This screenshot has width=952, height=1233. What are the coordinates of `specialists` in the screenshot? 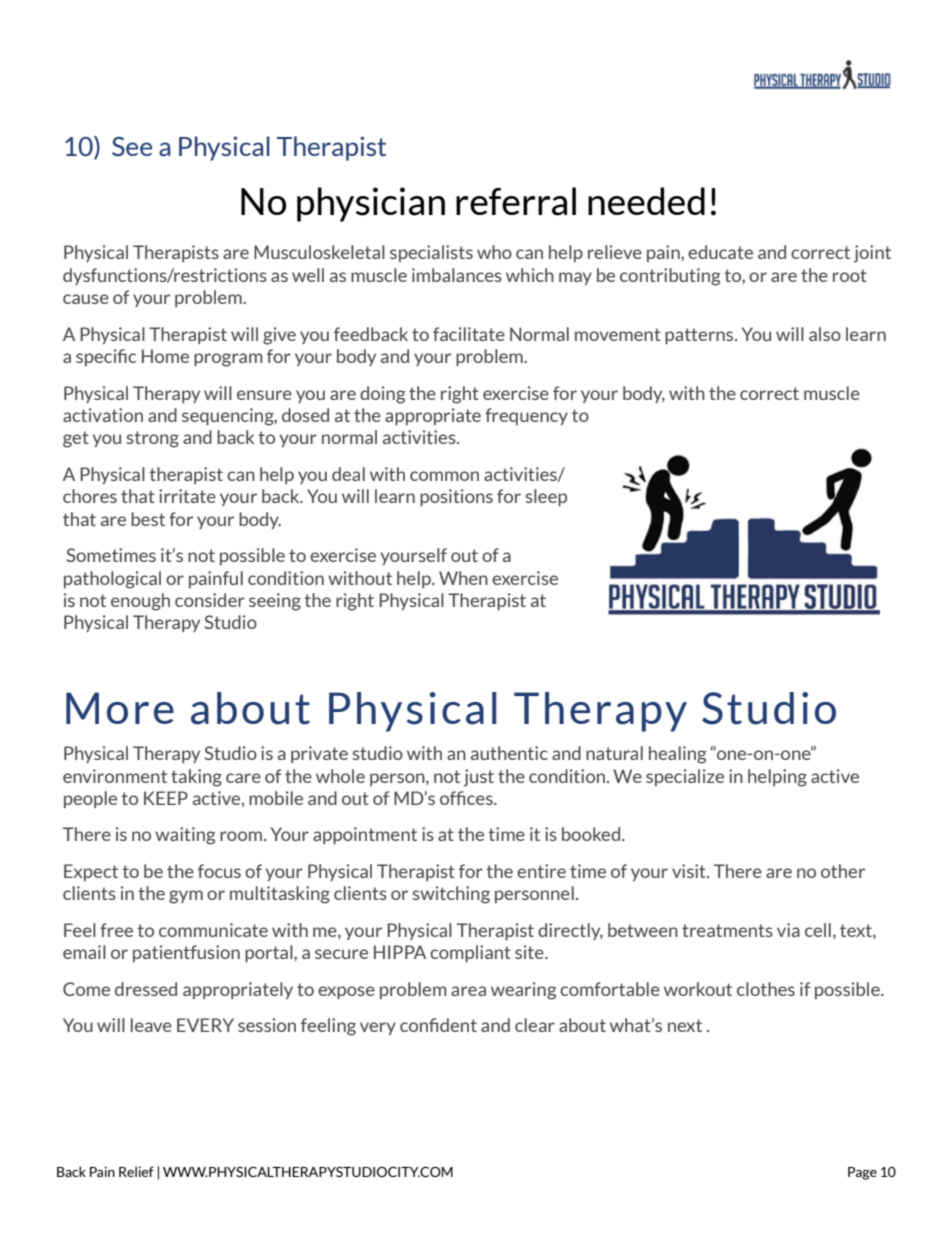 It's located at (431, 253).
